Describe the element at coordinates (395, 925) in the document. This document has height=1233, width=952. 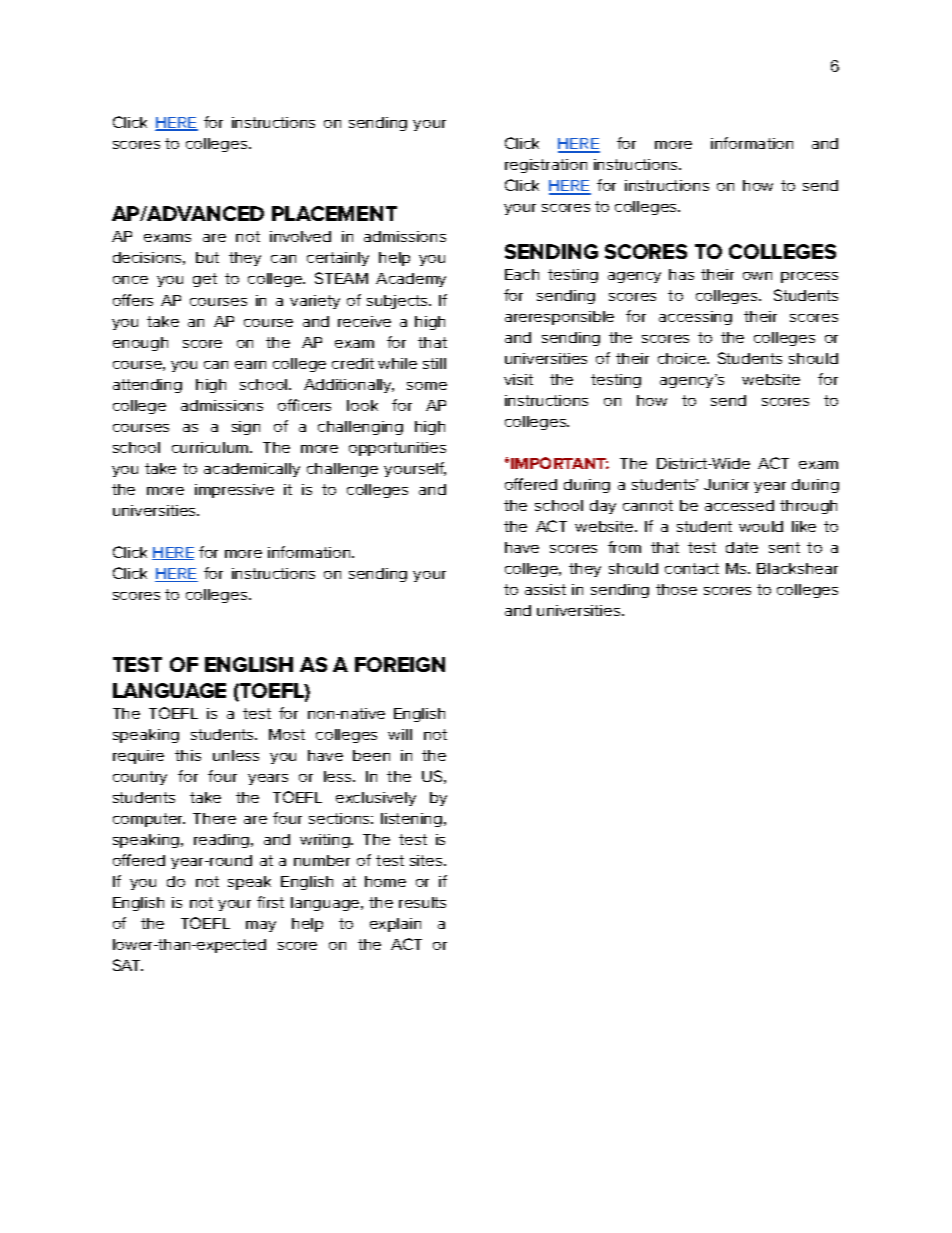
I see `explain` at that location.
